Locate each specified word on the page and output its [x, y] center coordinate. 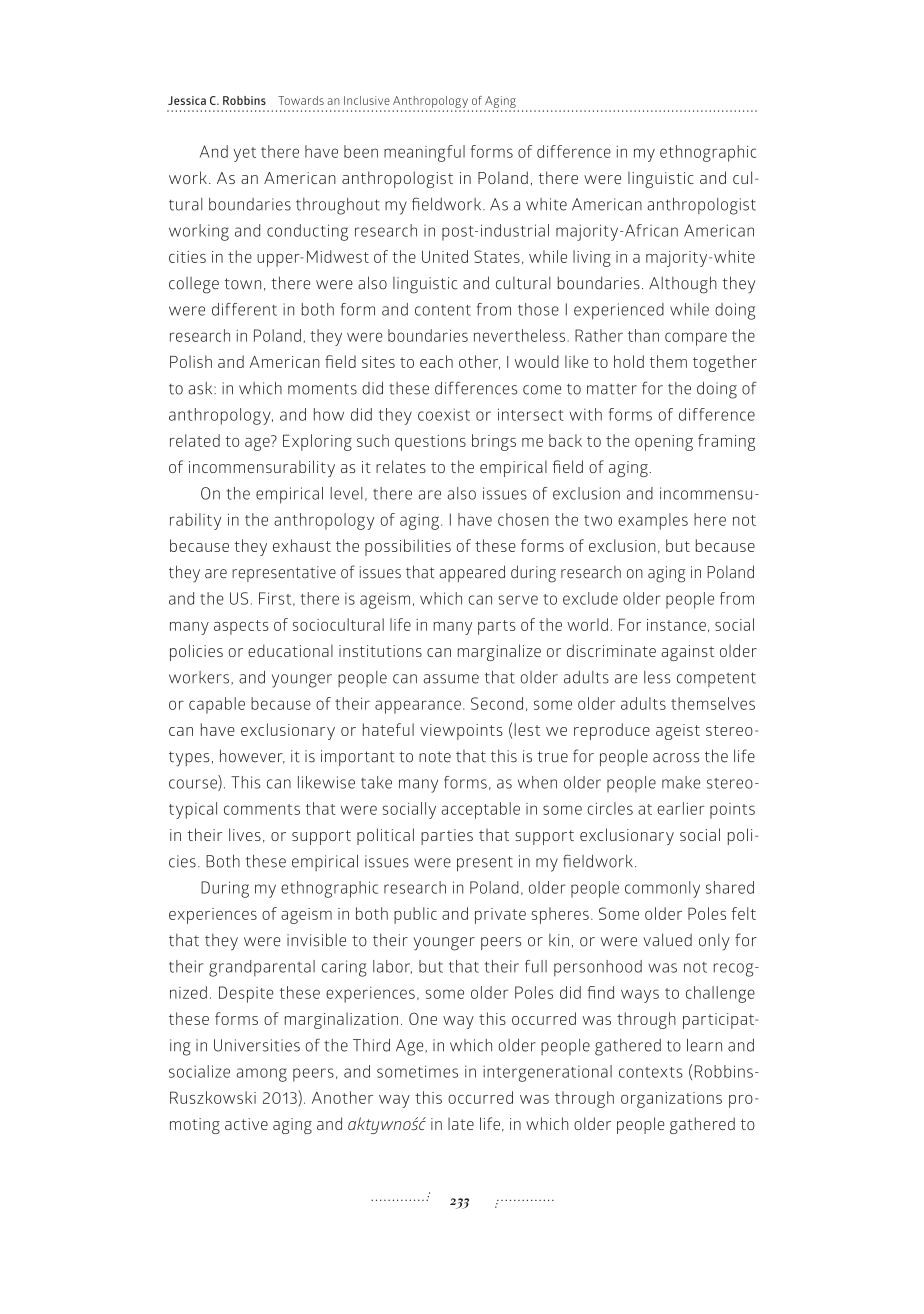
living [592, 258]
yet [244, 154]
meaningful [424, 153]
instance [676, 625]
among [262, 1075]
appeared [472, 573]
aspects [241, 627]
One [423, 1018]
